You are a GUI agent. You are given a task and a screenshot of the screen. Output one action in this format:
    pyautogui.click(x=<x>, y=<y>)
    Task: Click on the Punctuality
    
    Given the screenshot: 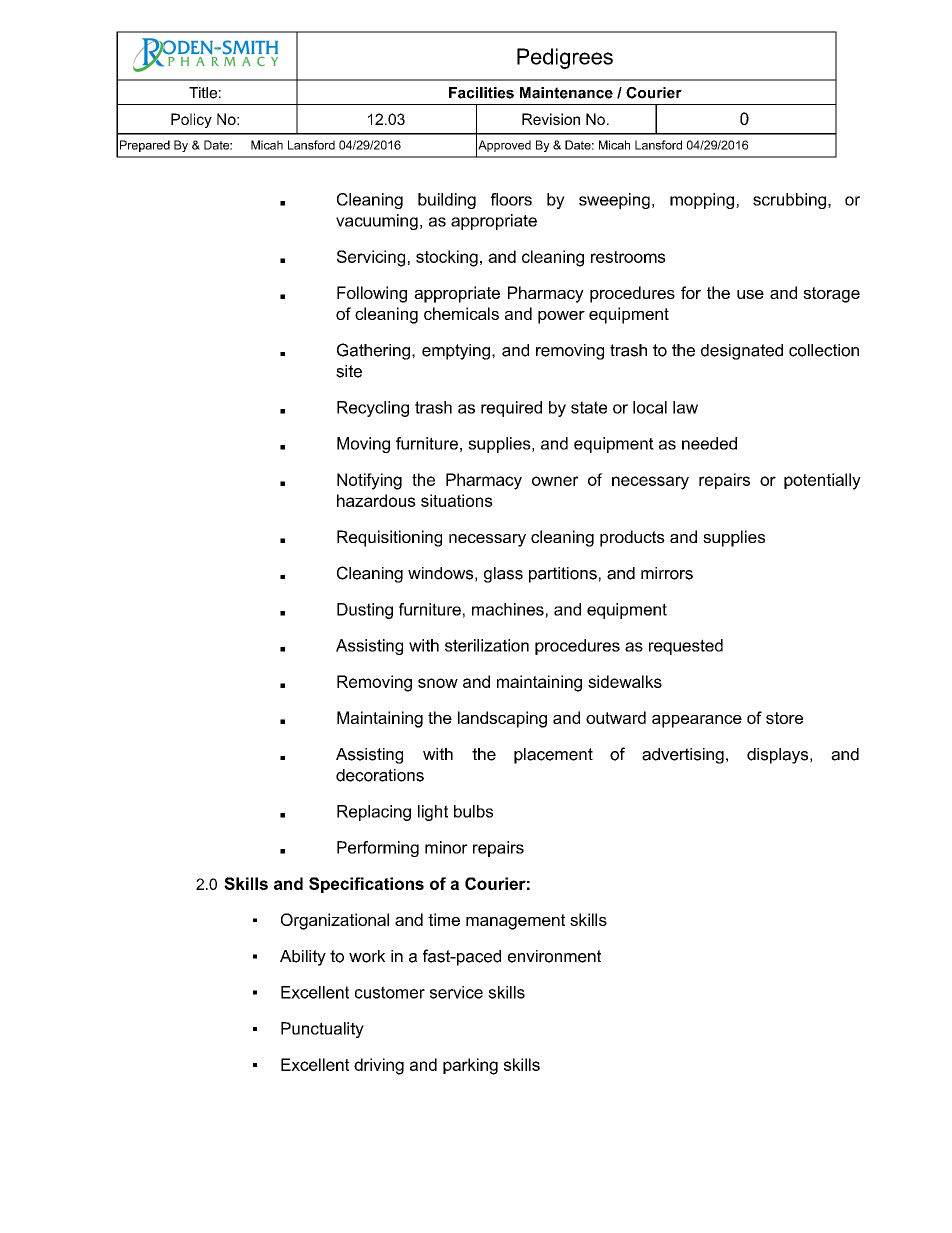 What is the action you would take?
    pyautogui.click(x=322, y=1030)
